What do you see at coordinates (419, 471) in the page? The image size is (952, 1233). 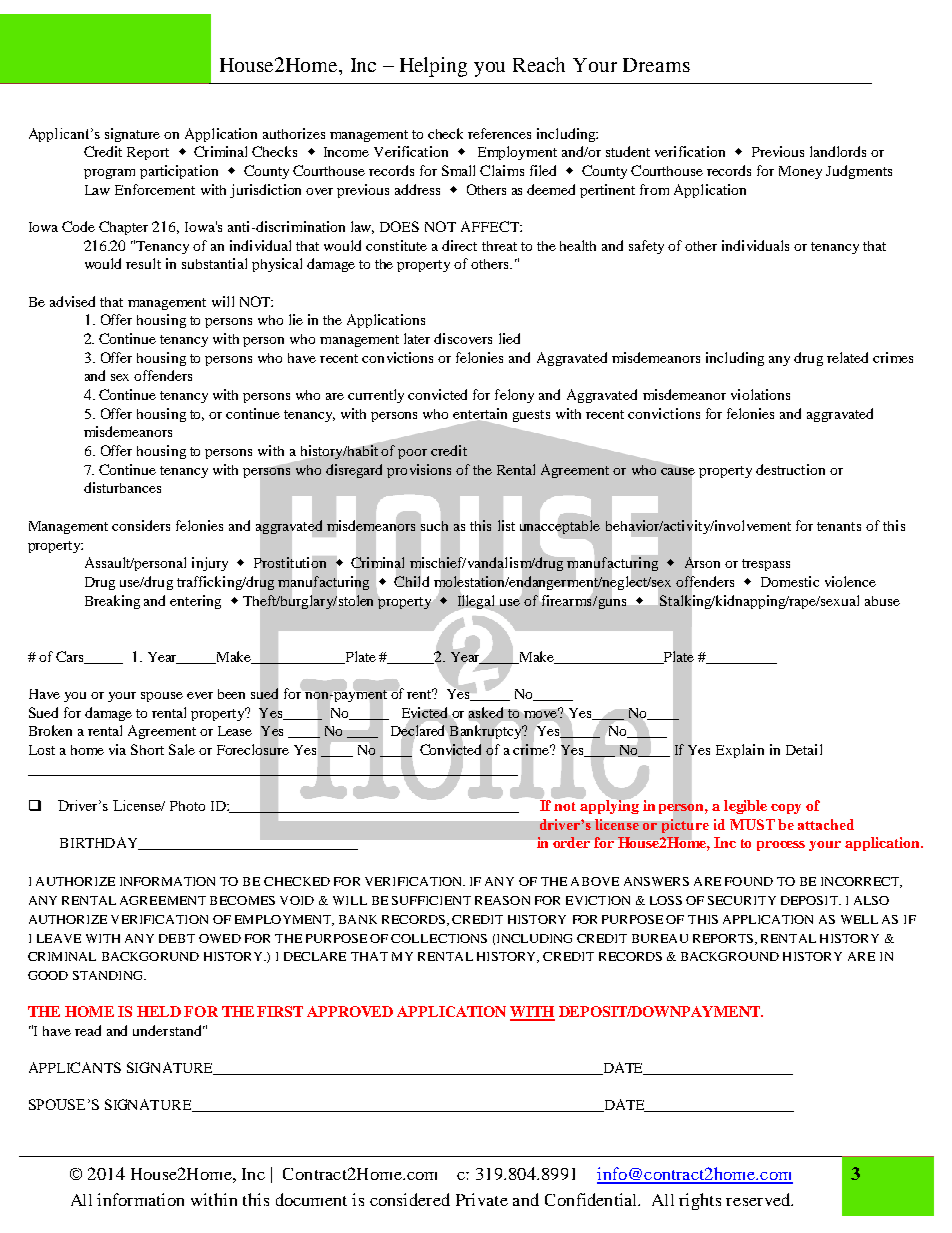 I see `provisions` at bounding box center [419, 471].
